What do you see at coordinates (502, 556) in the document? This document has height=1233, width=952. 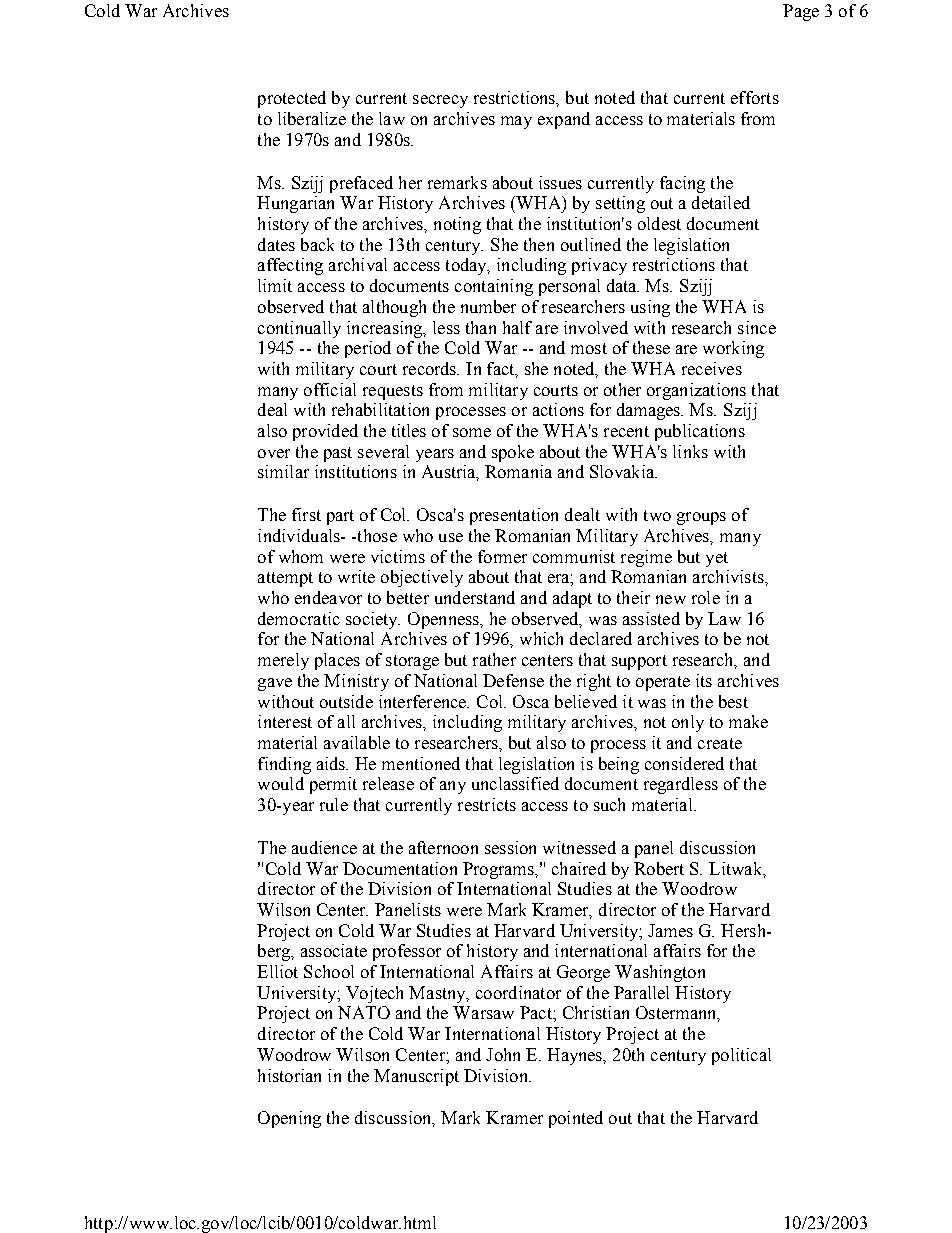 I see `former` at bounding box center [502, 556].
